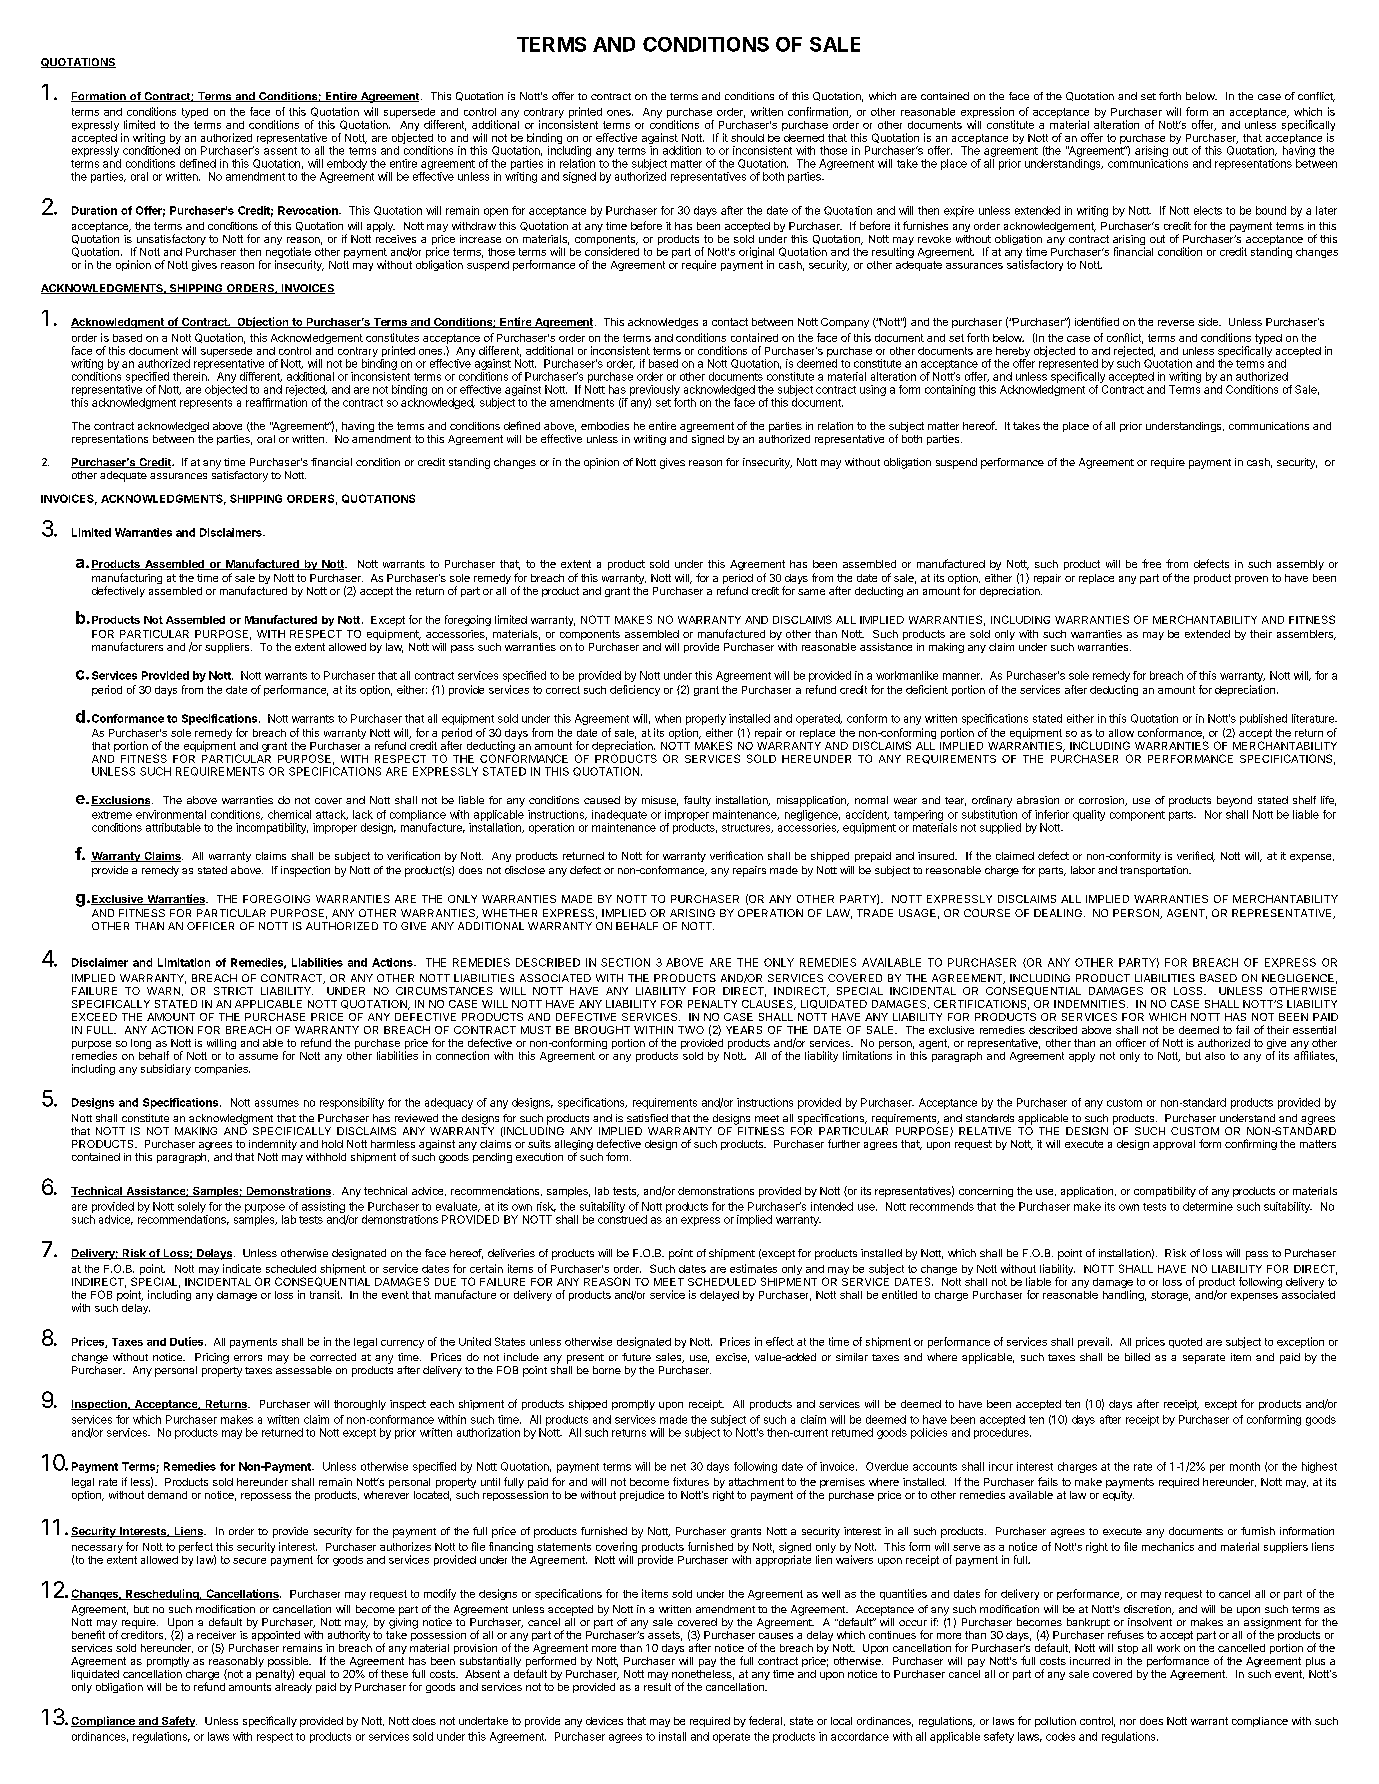 This screenshot has height=1784, width=1379. Describe the element at coordinates (1155, 871) in the screenshot. I see `transportation` at that location.
